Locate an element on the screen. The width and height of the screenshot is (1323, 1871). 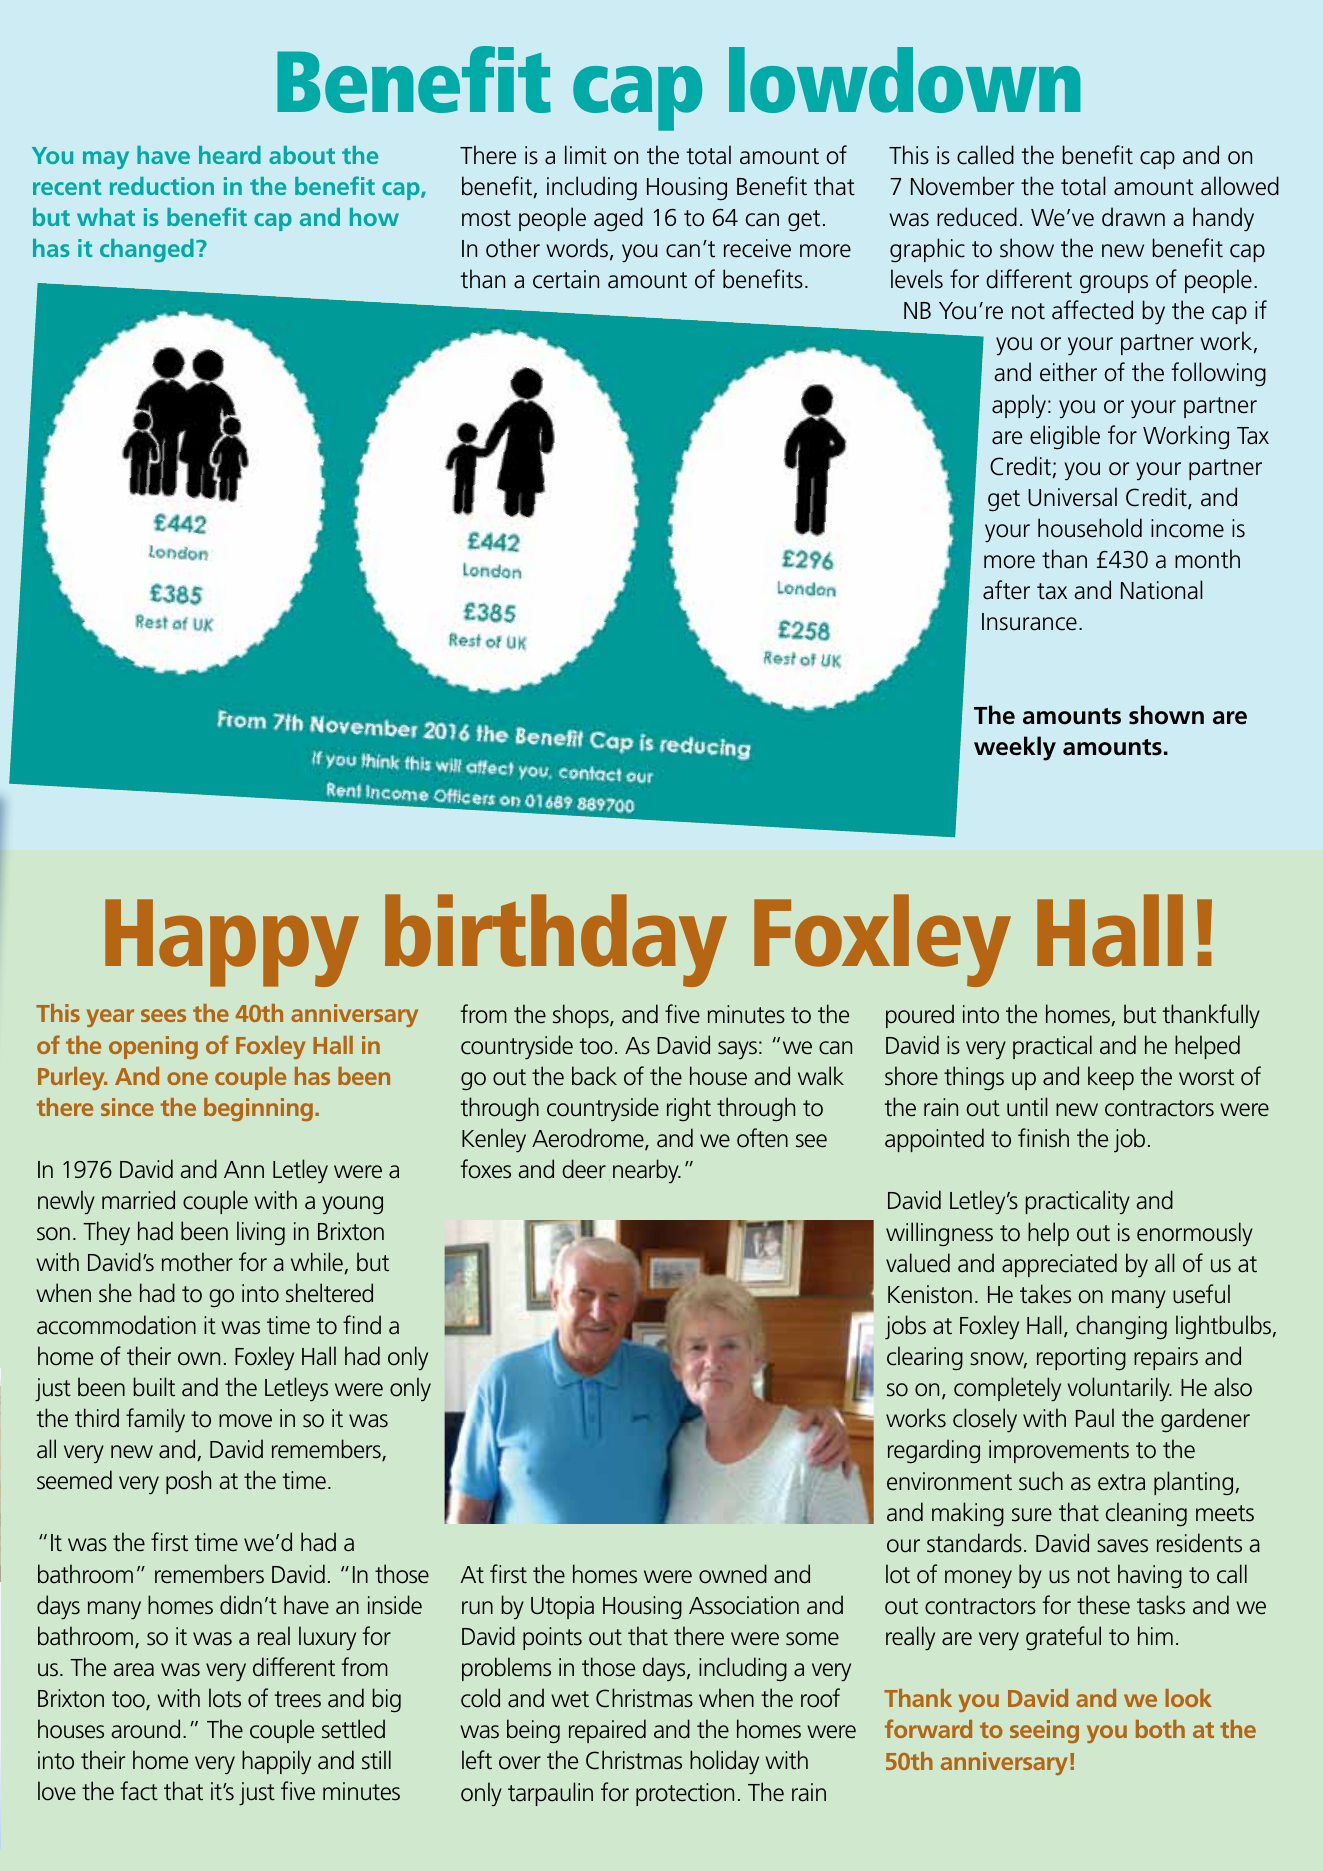
birthday is located at coordinates (556, 940).
